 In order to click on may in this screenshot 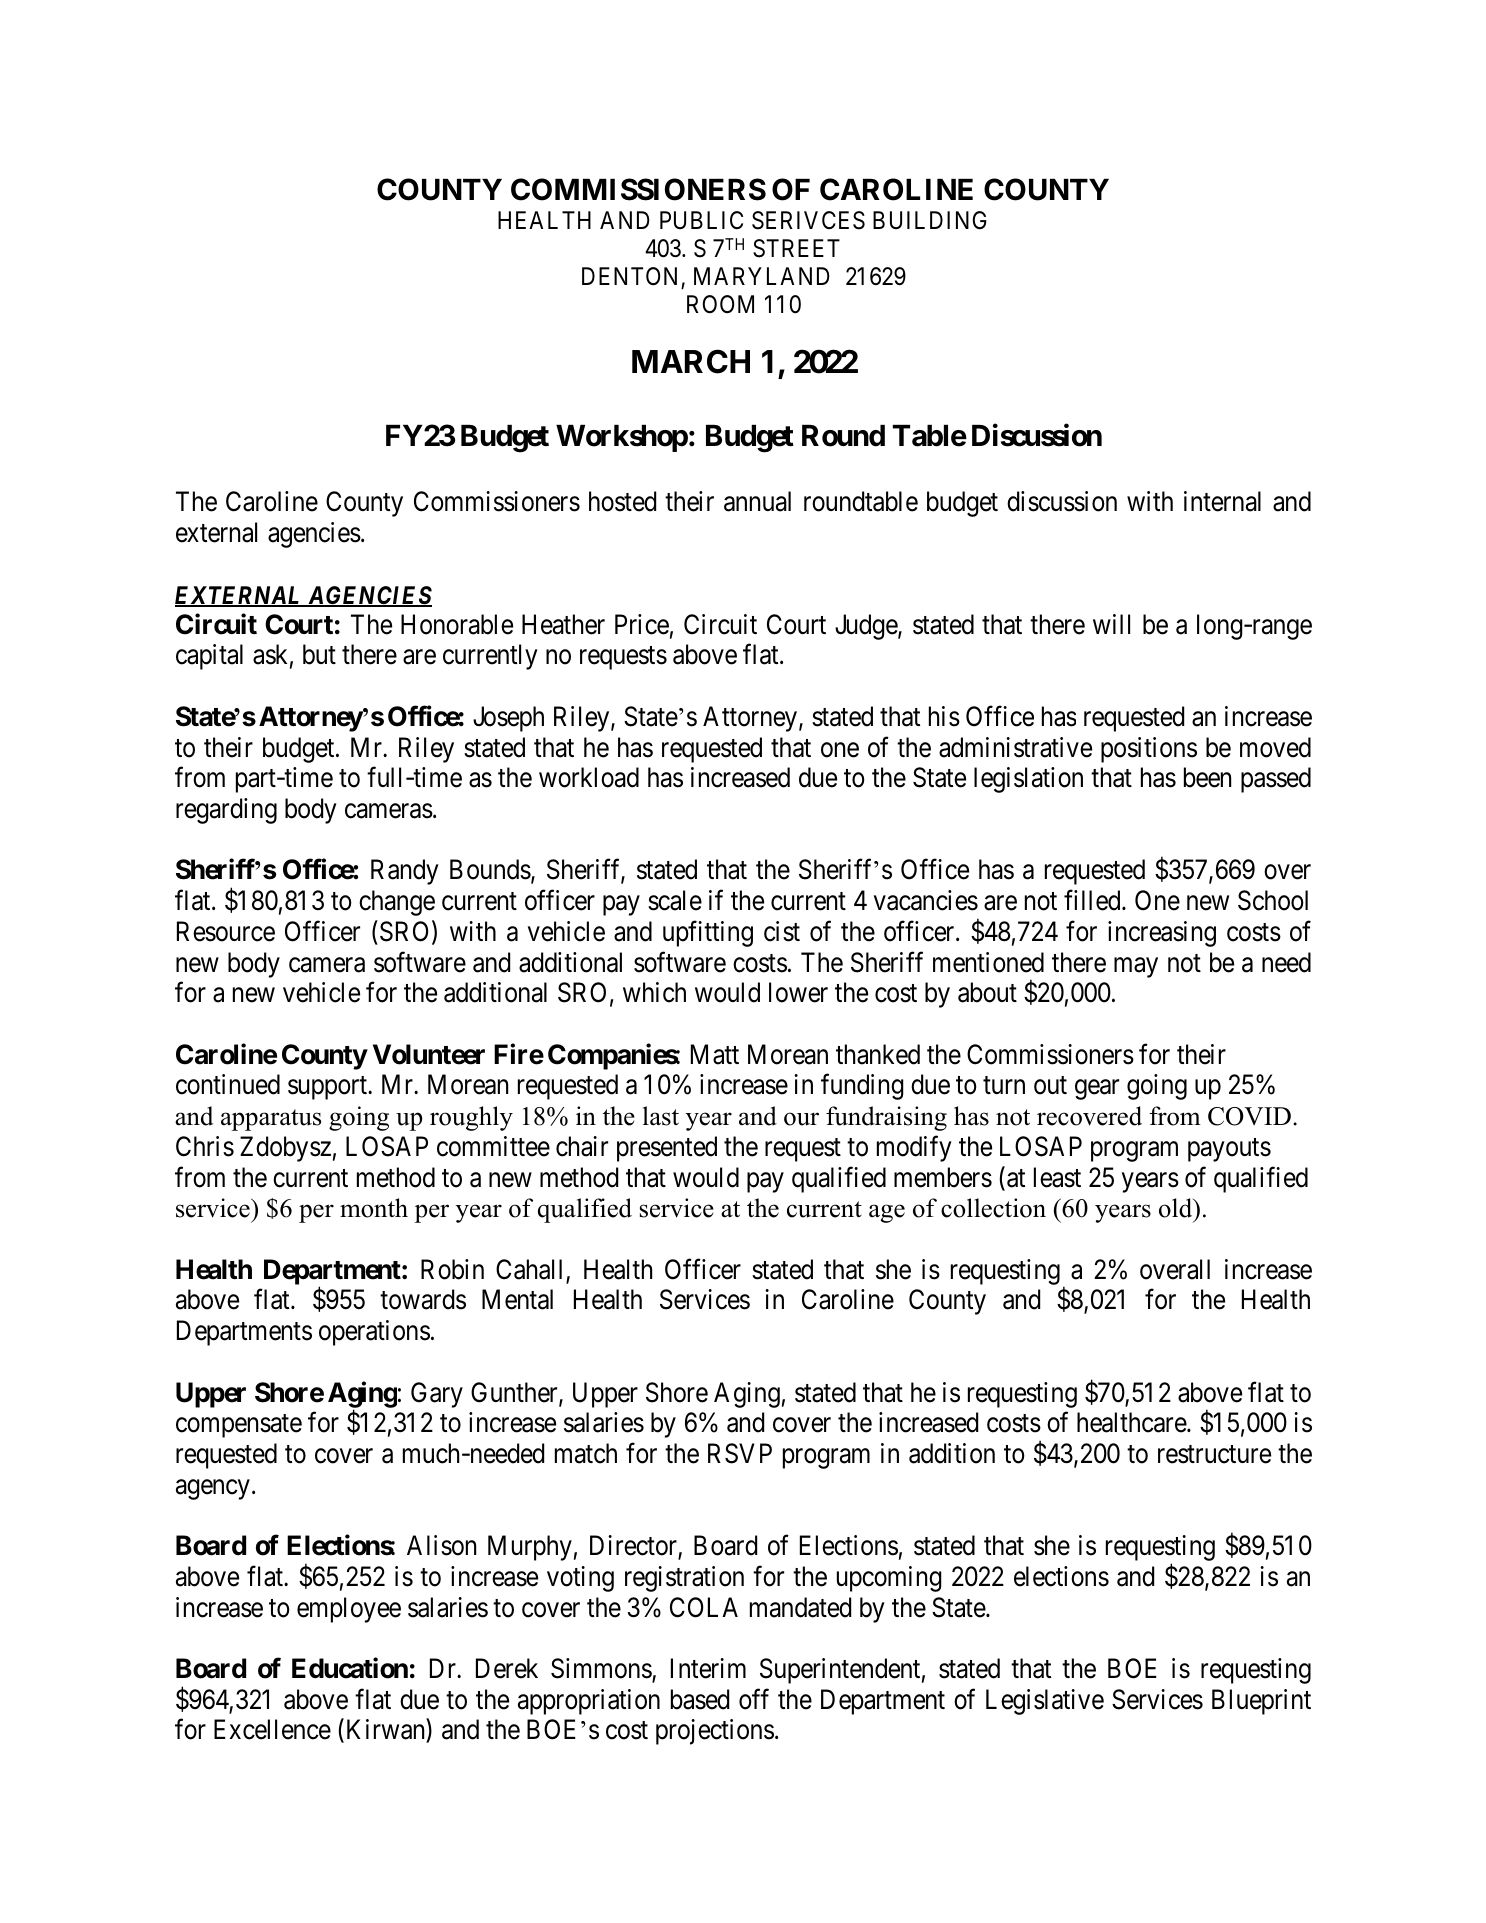, I will do `click(1136, 967)`.
